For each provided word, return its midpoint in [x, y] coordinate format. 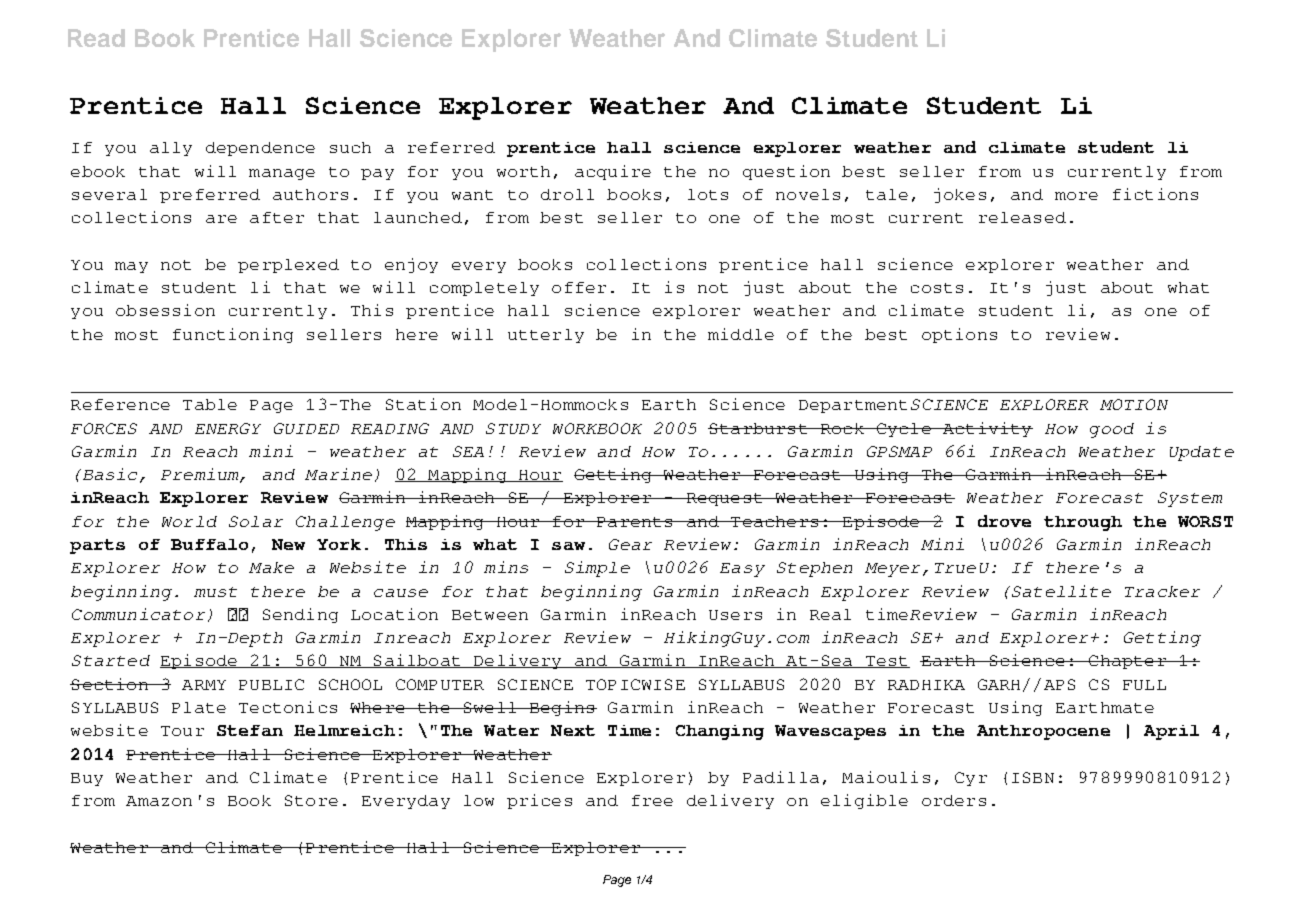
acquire [613, 172]
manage [282, 174]
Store [311, 800]
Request [724, 499]
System [1190, 499]
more [1076, 196]
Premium [201, 475]
